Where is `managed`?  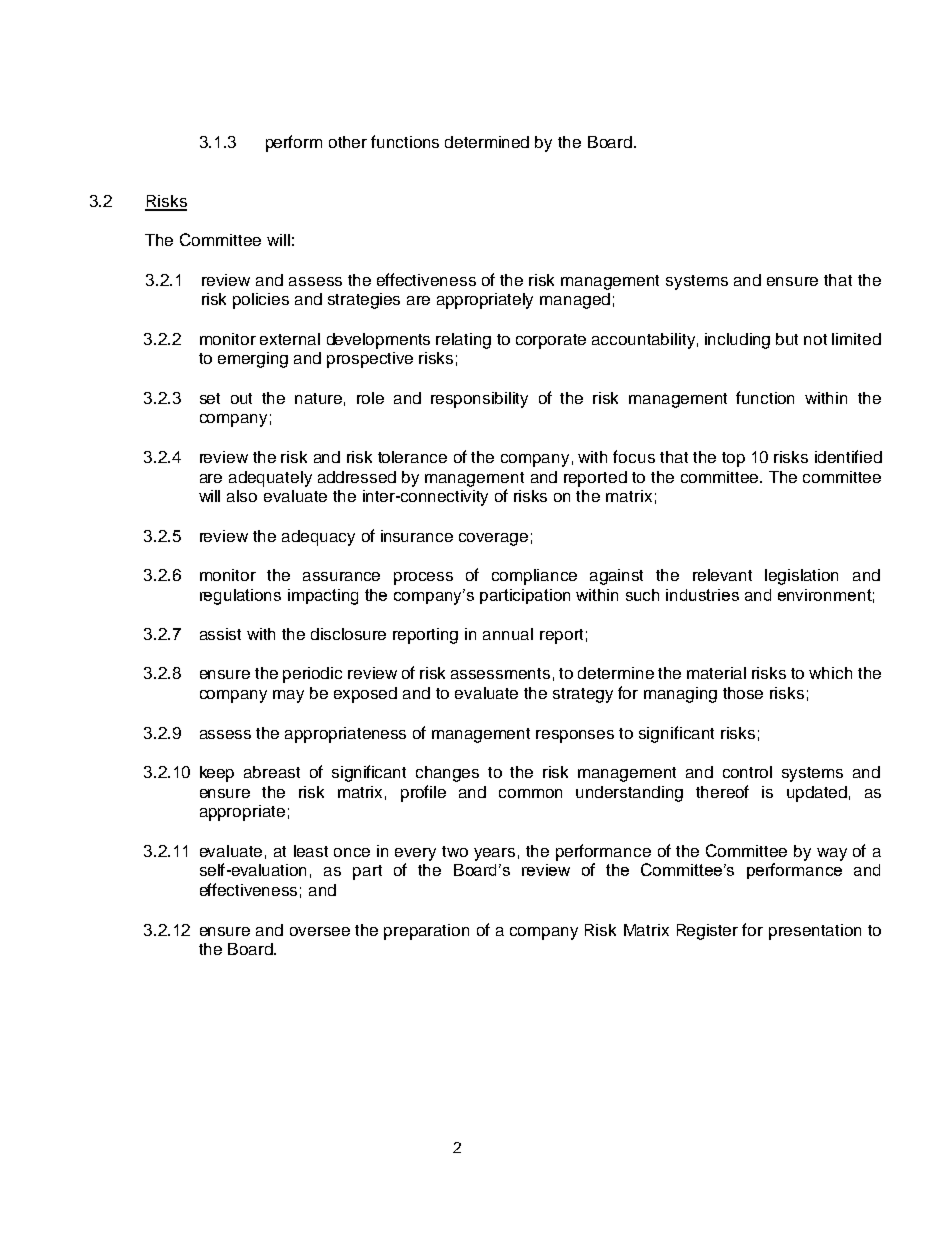 managed is located at coordinates (575, 301).
